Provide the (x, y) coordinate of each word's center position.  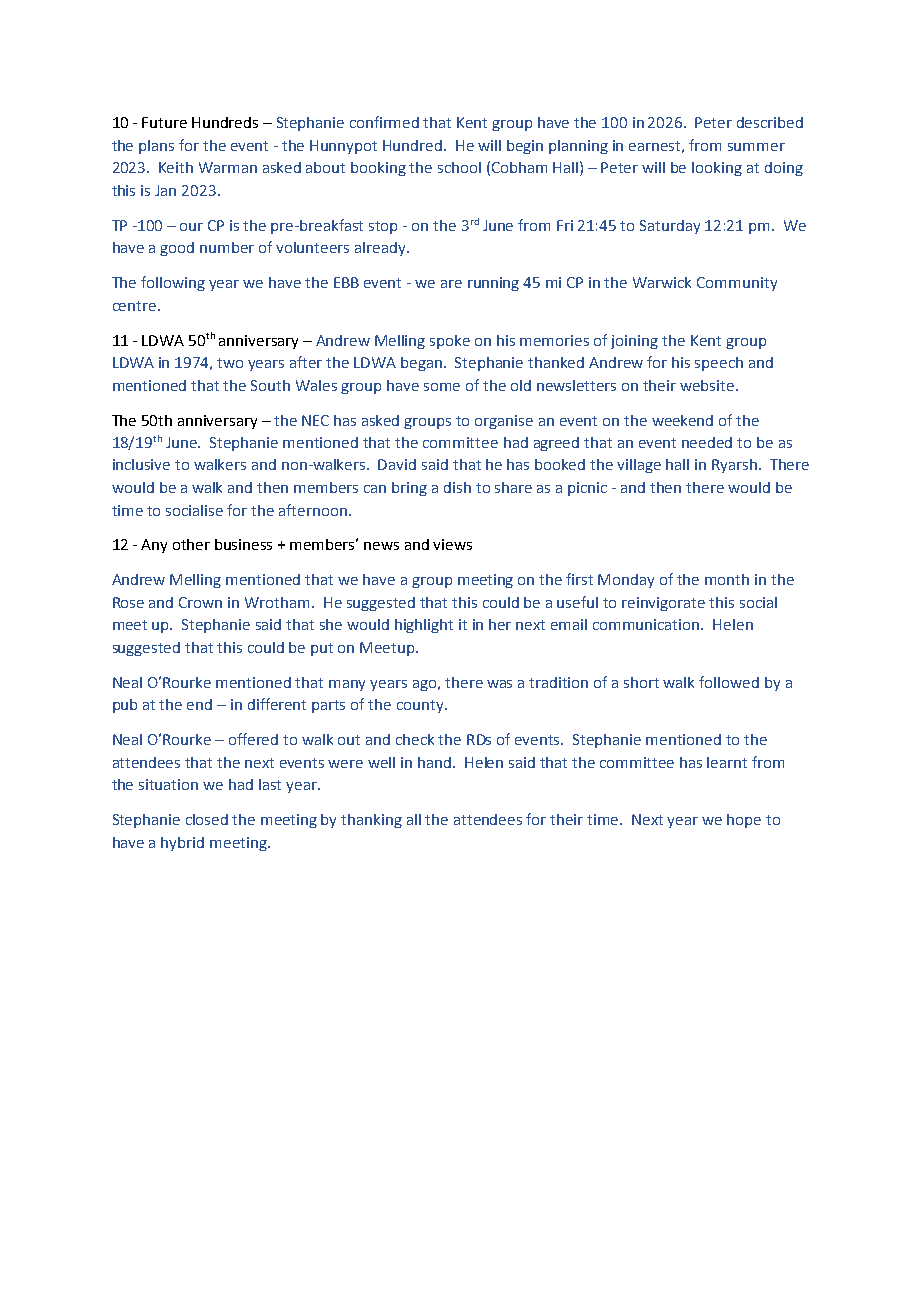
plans (156, 147)
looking (717, 169)
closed (207, 819)
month (727, 579)
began (423, 364)
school (459, 167)
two (230, 363)
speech (719, 364)
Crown (200, 602)
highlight (424, 626)
